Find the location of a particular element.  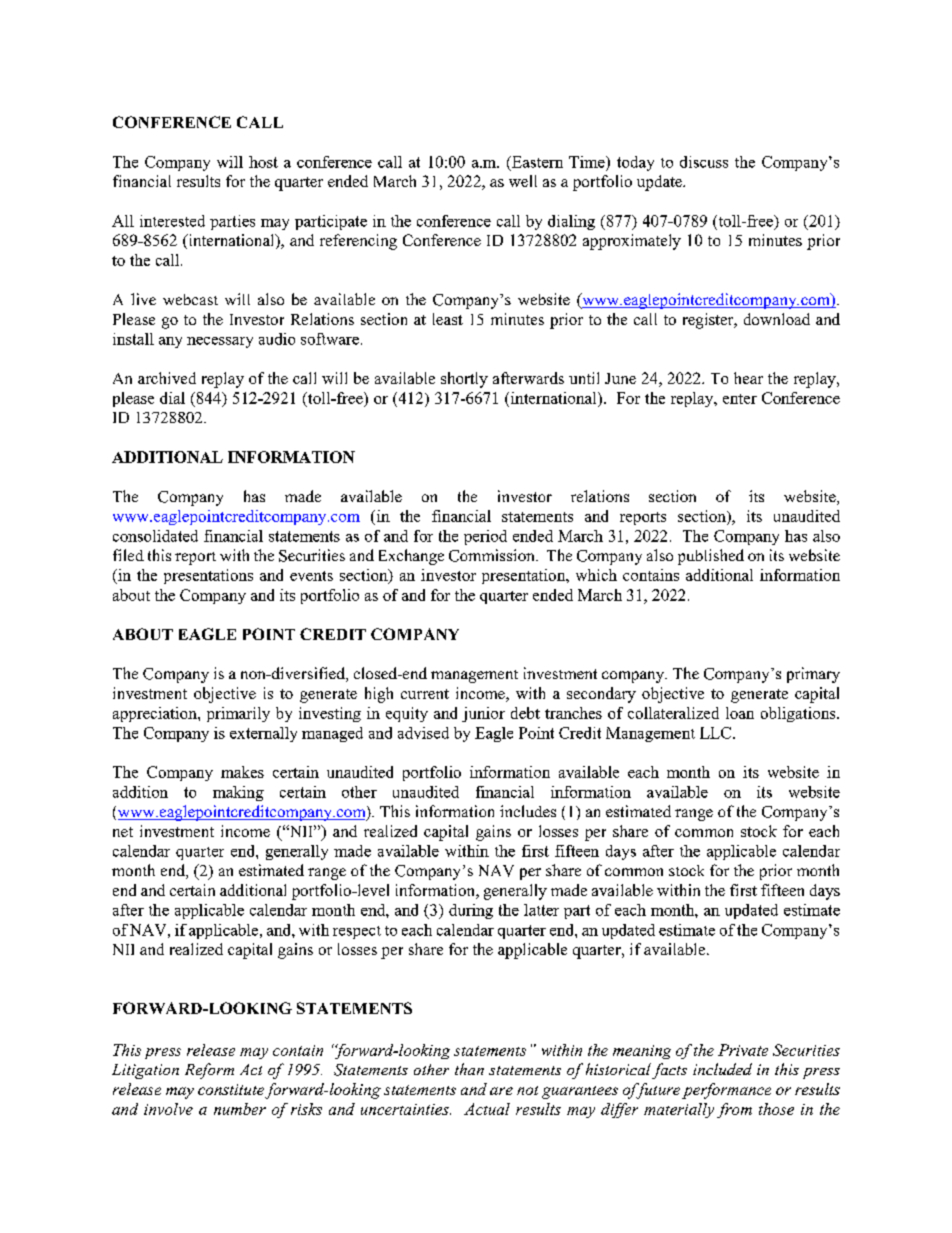

consolidated is located at coordinates (155, 536).
